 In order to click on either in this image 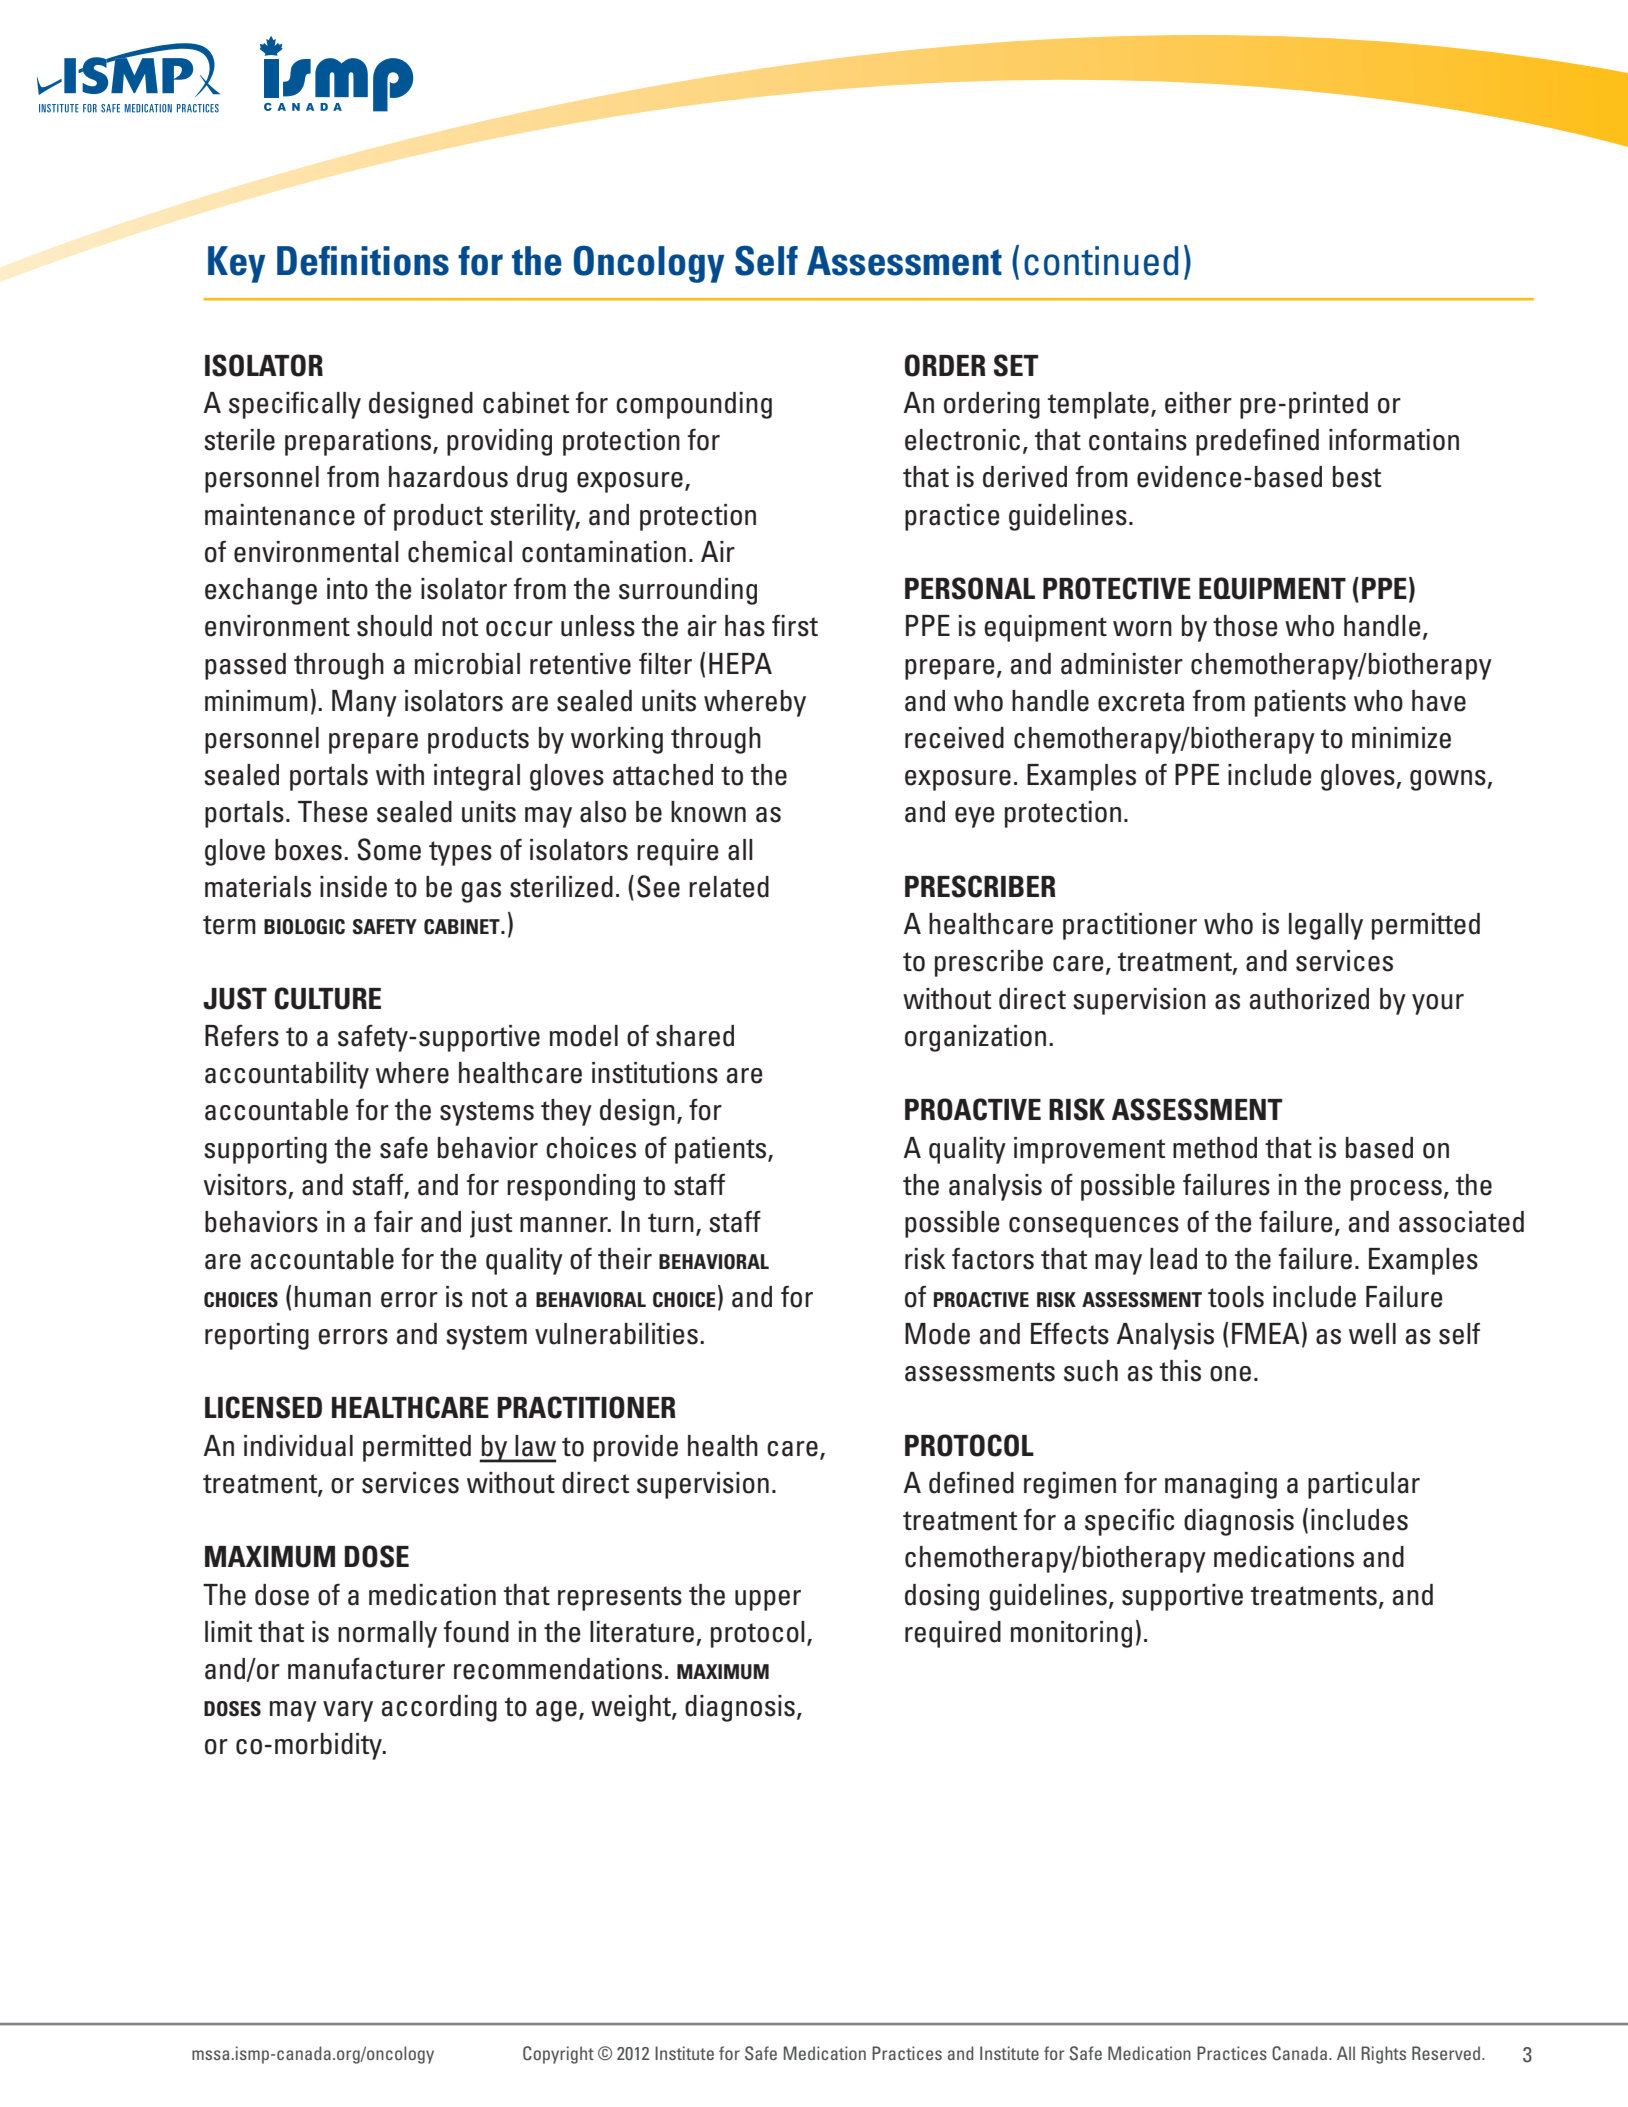, I will do `click(1198, 403)`.
